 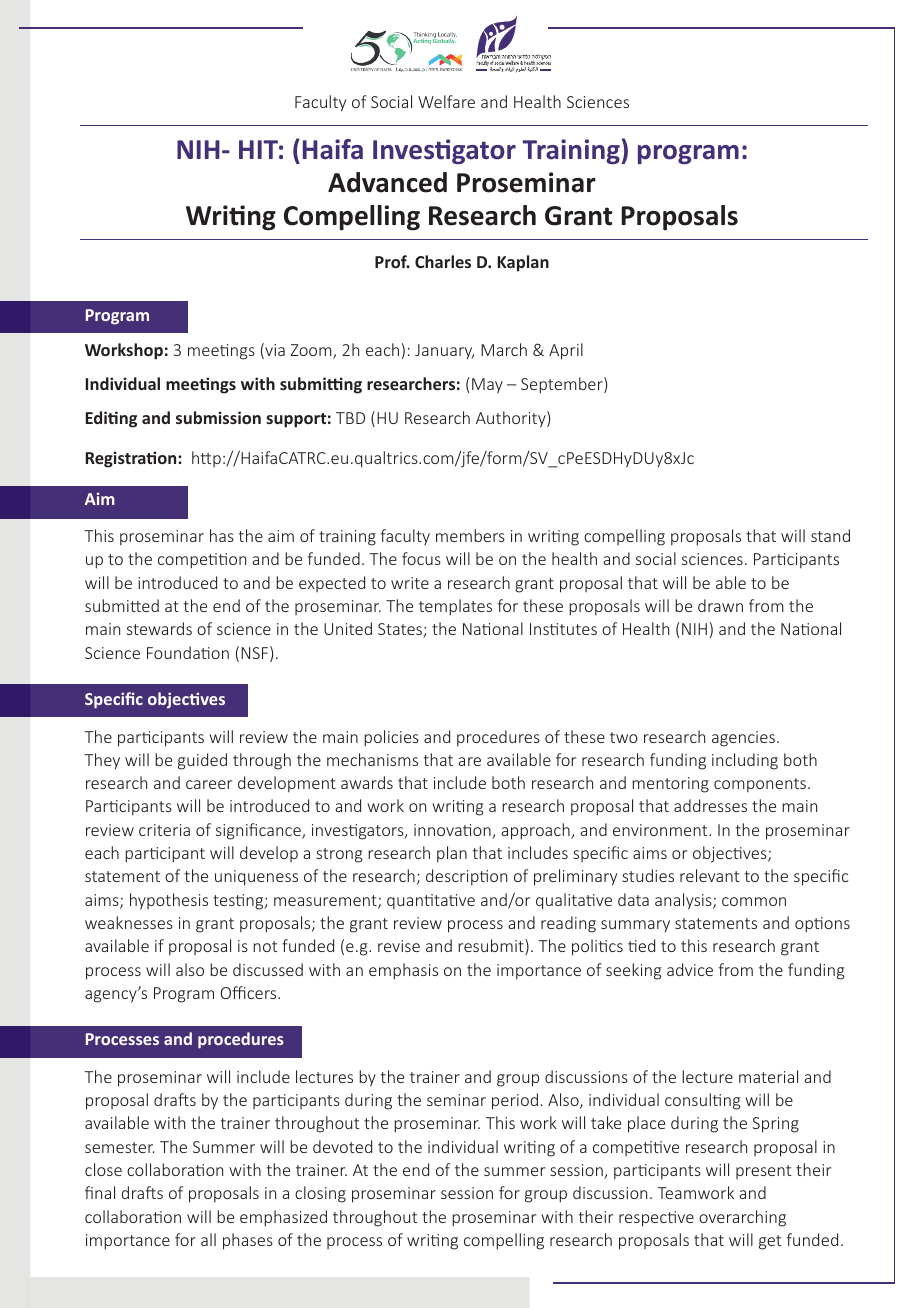 I want to click on overarching, so click(x=742, y=1218).
